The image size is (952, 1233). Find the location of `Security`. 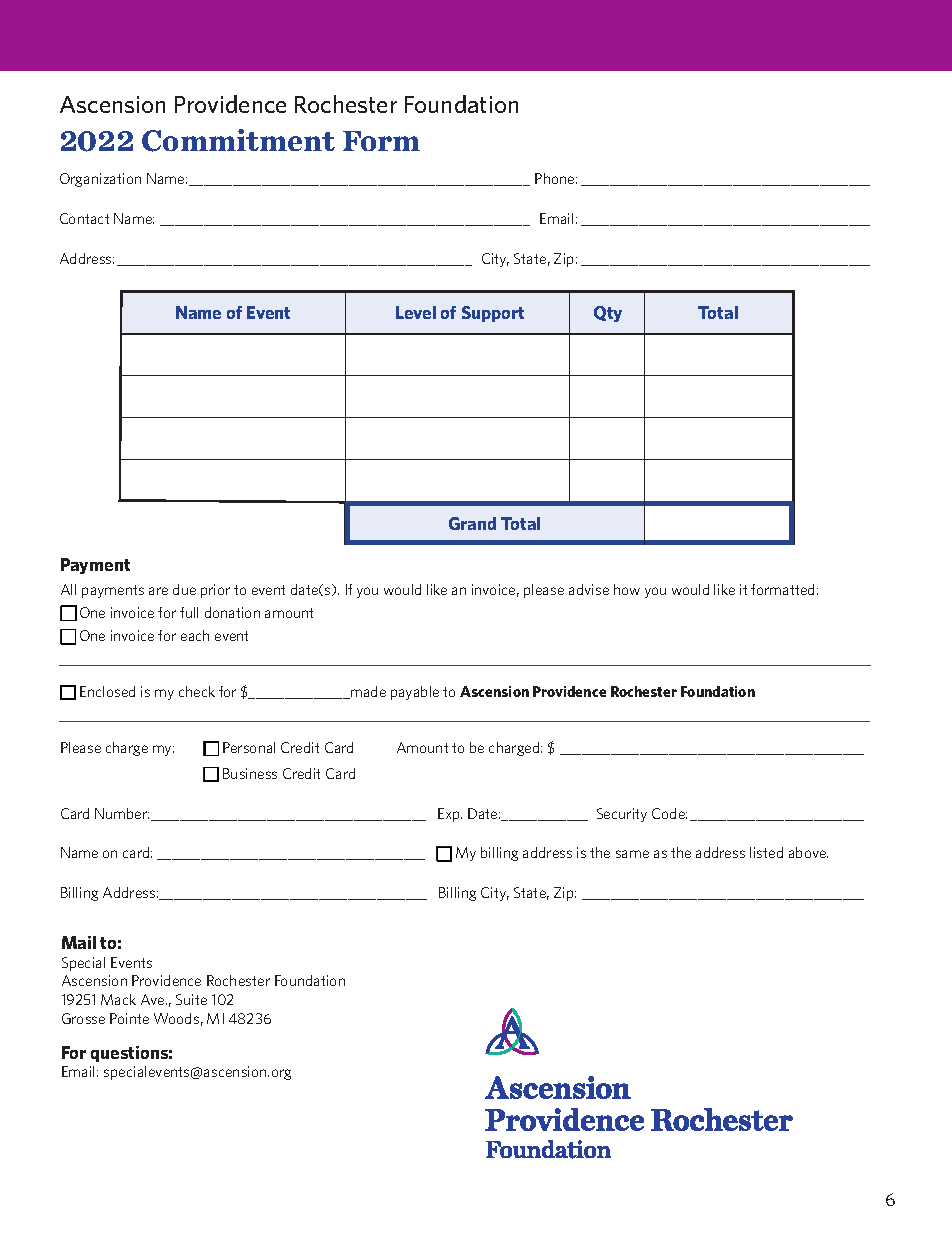

Security is located at coordinates (622, 815).
